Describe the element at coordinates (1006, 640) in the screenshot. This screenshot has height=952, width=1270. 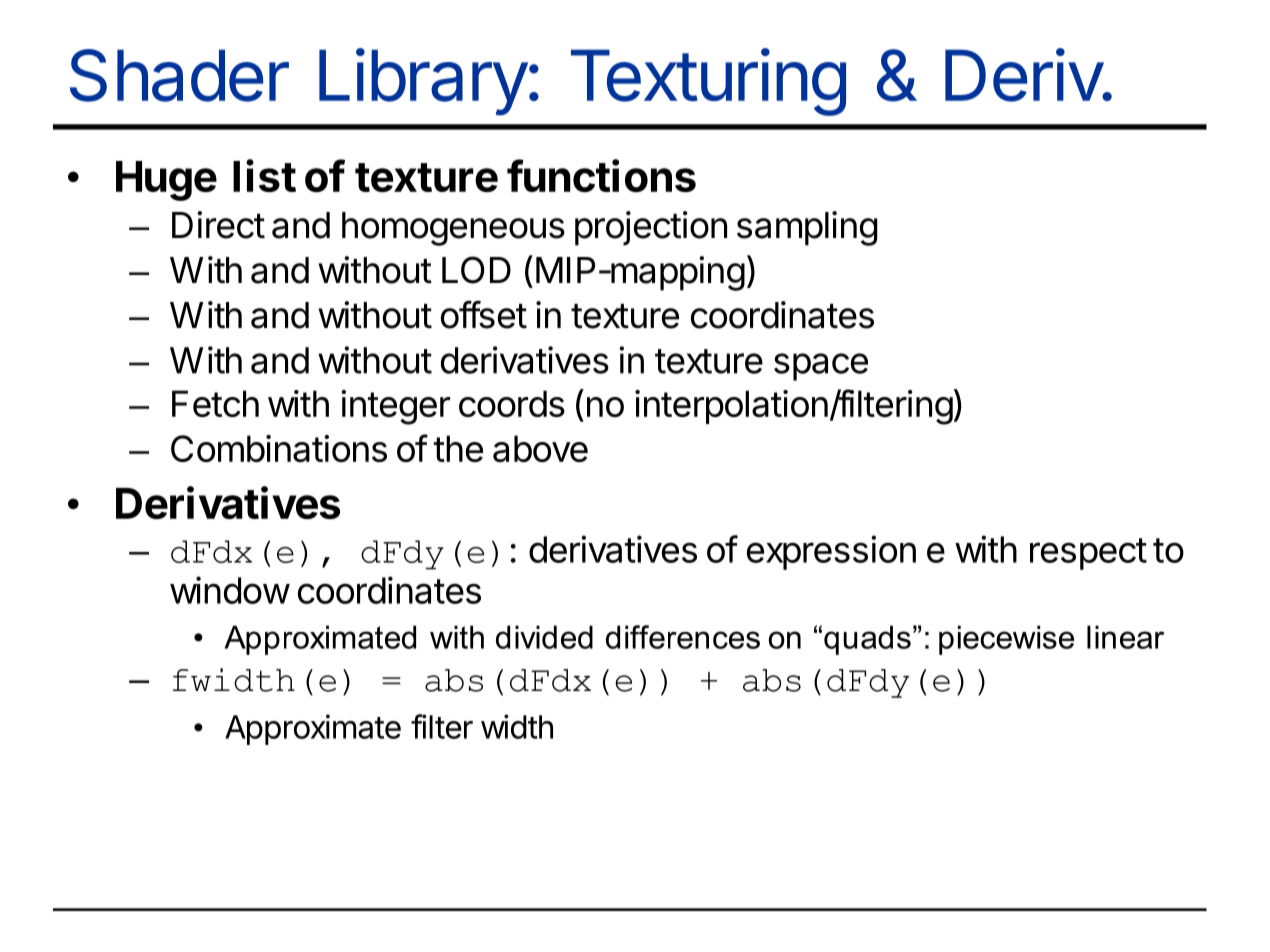
I see `piecewise` at that location.
